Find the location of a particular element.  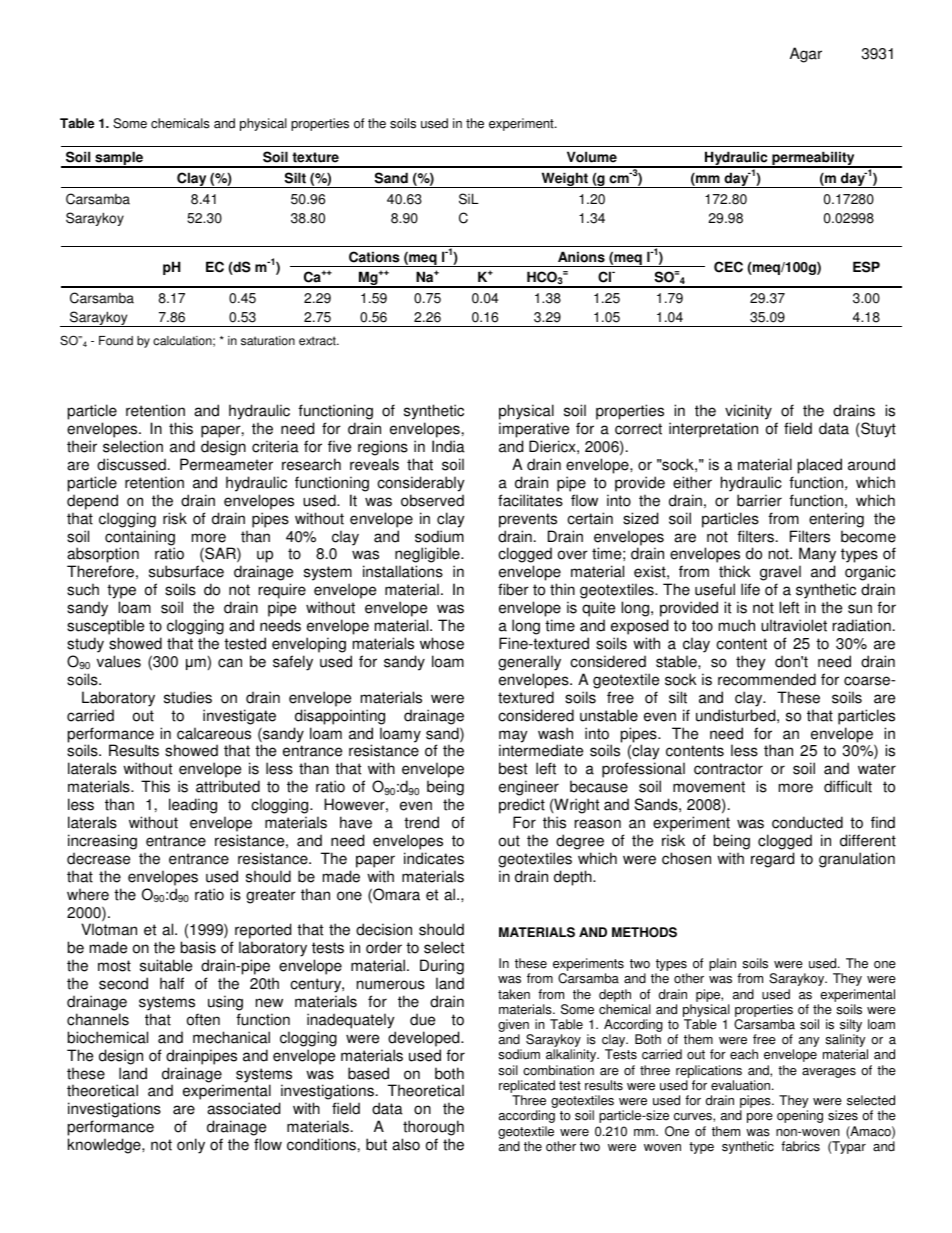

leading is located at coordinates (193, 806).
